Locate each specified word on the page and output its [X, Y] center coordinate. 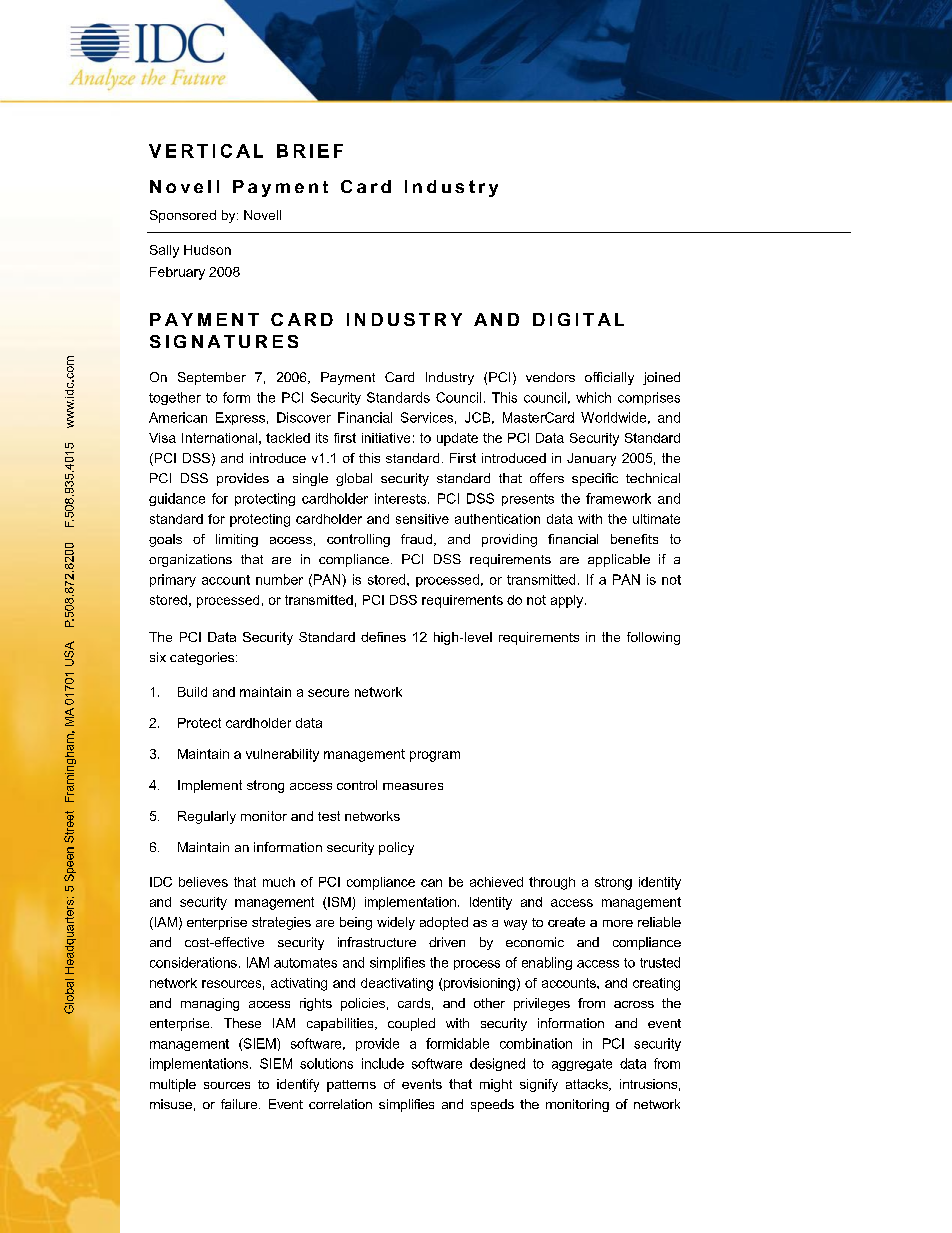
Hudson [207, 250]
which [593, 397]
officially [609, 378]
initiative [386, 438]
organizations [190, 560]
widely [396, 923]
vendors [550, 377]
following [653, 638]
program [435, 756]
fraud [416, 539]
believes [203, 882]
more [618, 923]
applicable [619, 560]
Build [192, 692]
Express [240, 418]
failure [240, 1104]
